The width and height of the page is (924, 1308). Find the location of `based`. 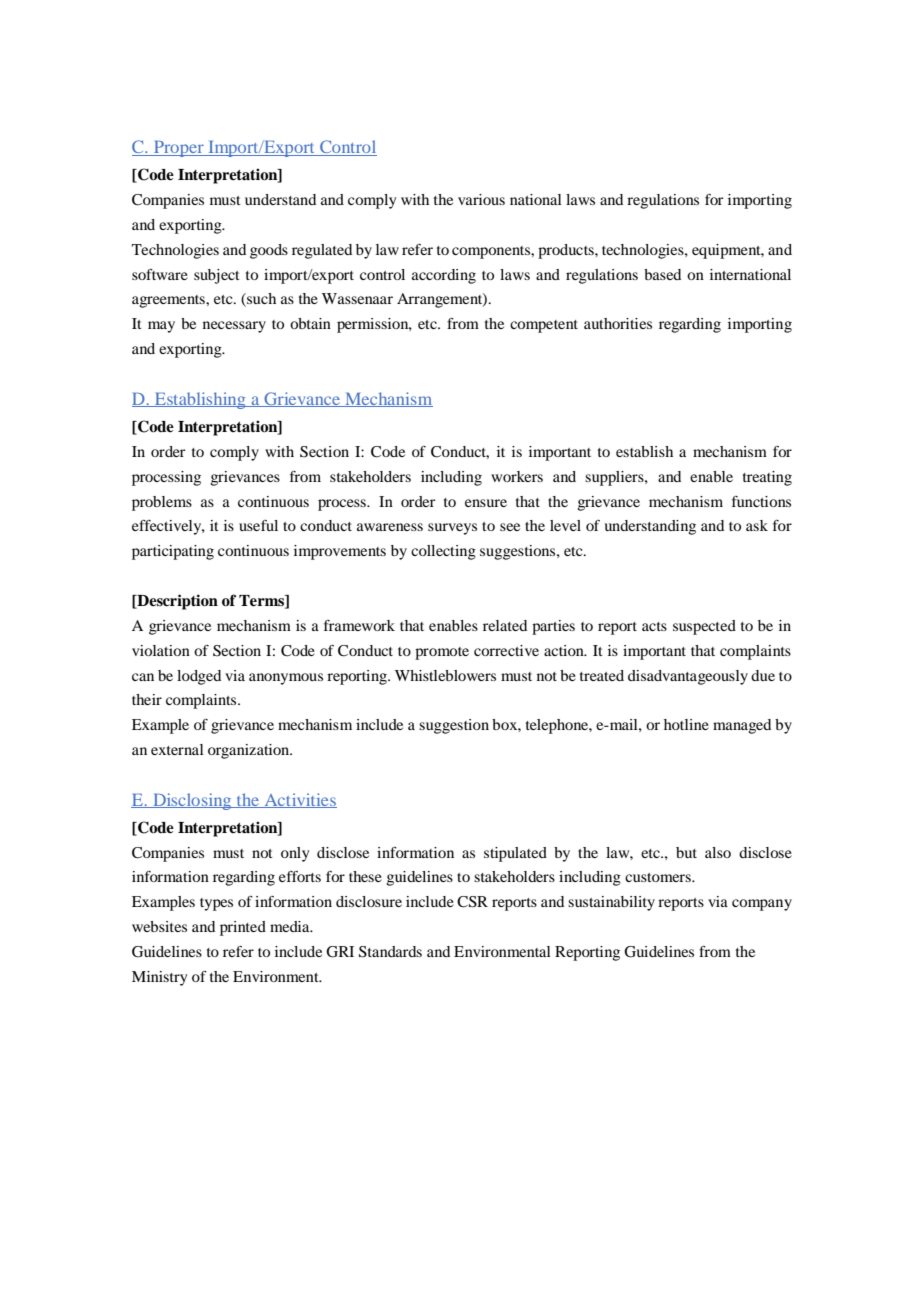

based is located at coordinates (662, 274).
